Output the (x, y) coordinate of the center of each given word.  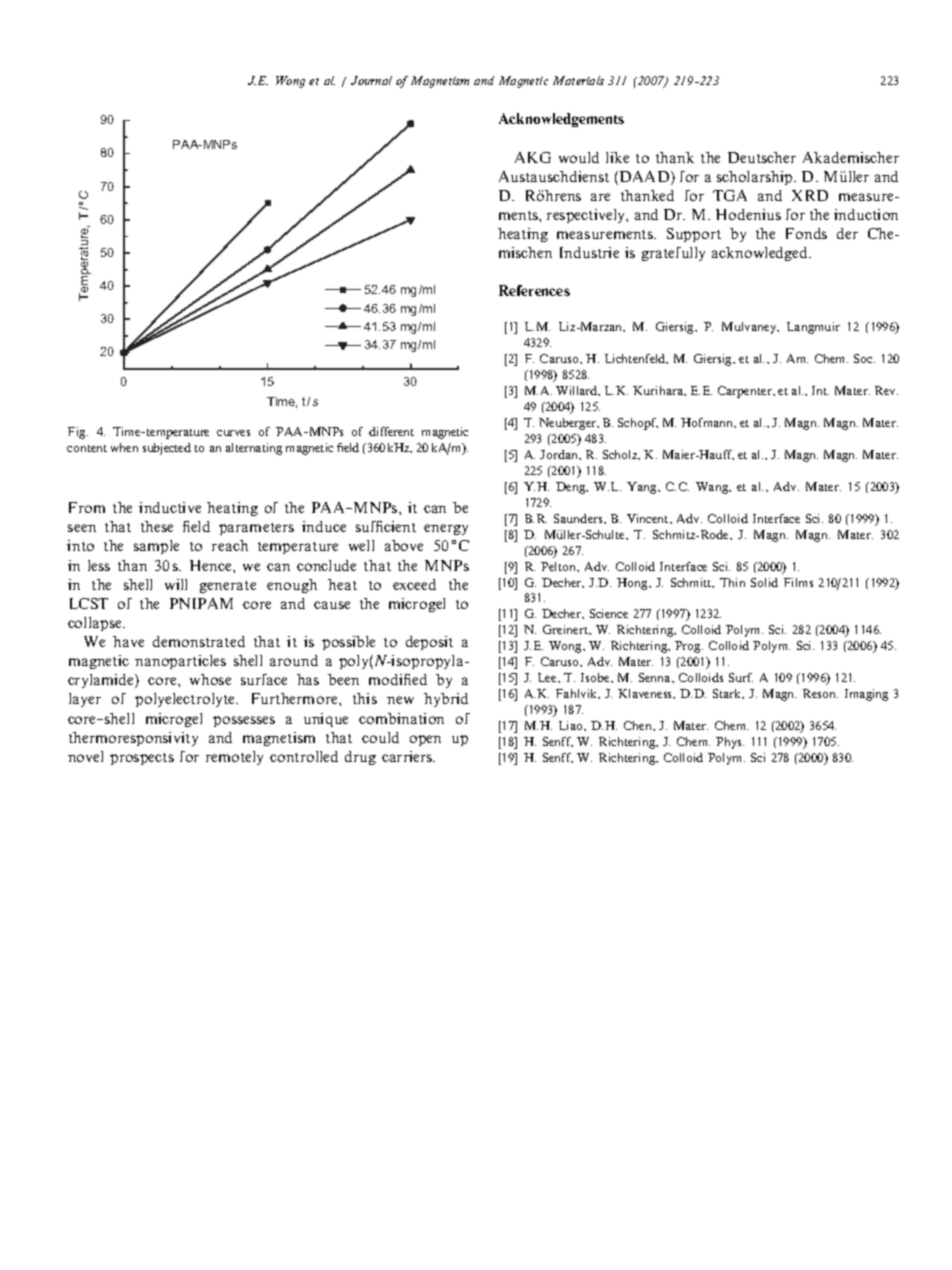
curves (233, 433)
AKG (533, 157)
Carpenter (746, 392)
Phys (730, 743)
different (391, 431)
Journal (371, 80)
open (425, 740)
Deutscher (762, 157)
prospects (142, 759)
